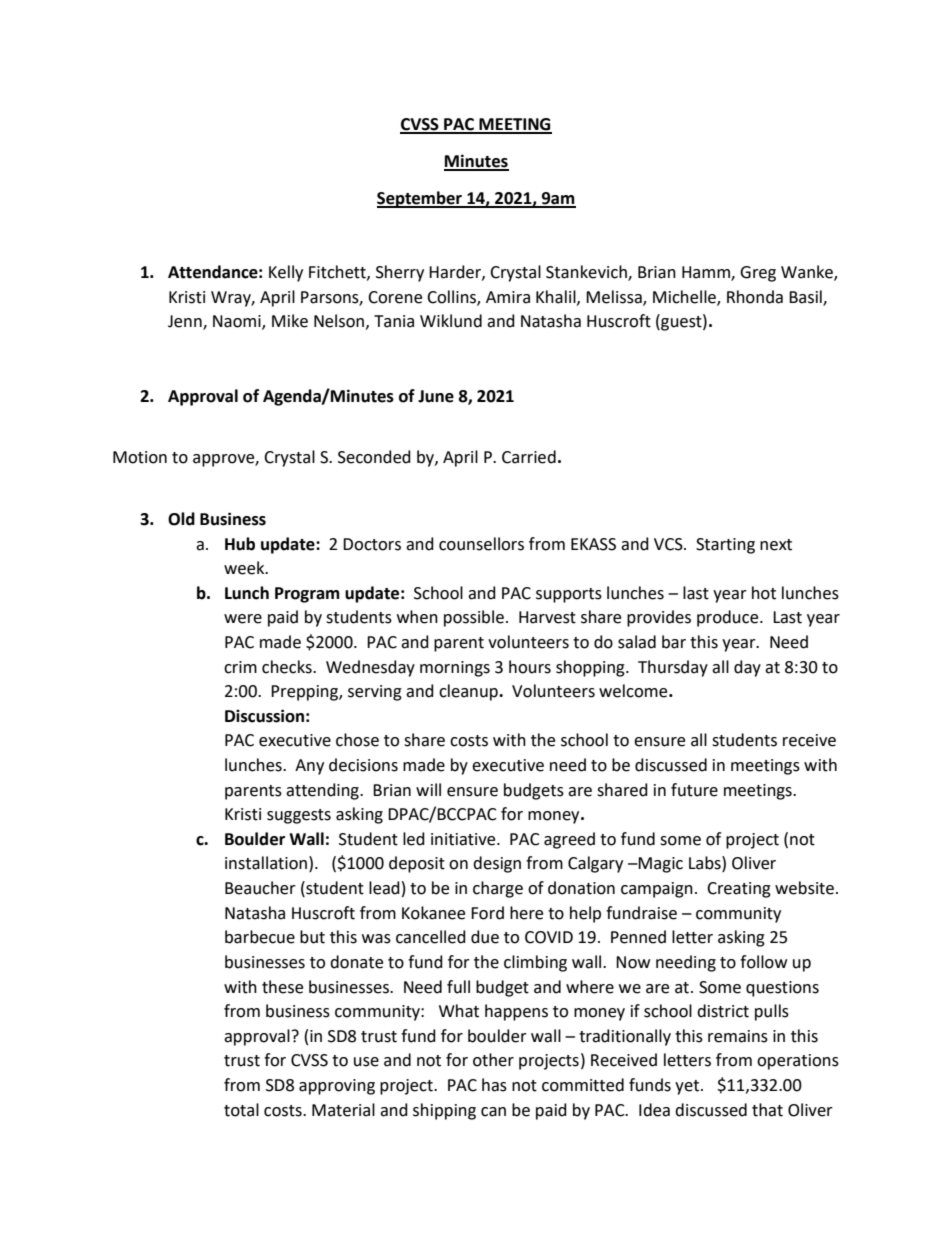 Image resolution: width=952 pixels, height=1233 pixels. Describe the element at coordinates (688, 1087) in the document. I see `yet` at that location.
